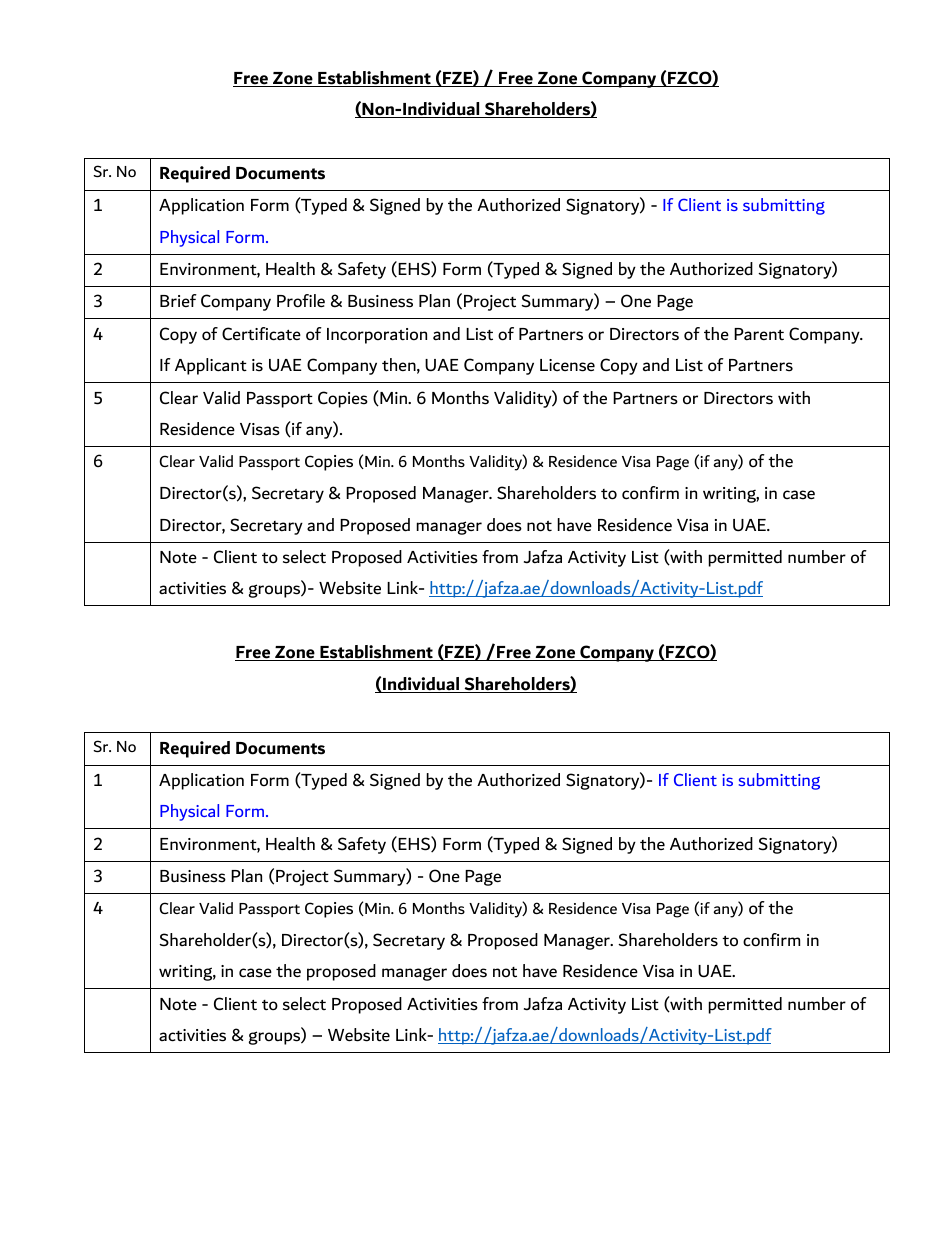 The image size is (952, 1233). Describe the element at coordinates (301, 301) in the screenshot. I see `Profile` at that location.
